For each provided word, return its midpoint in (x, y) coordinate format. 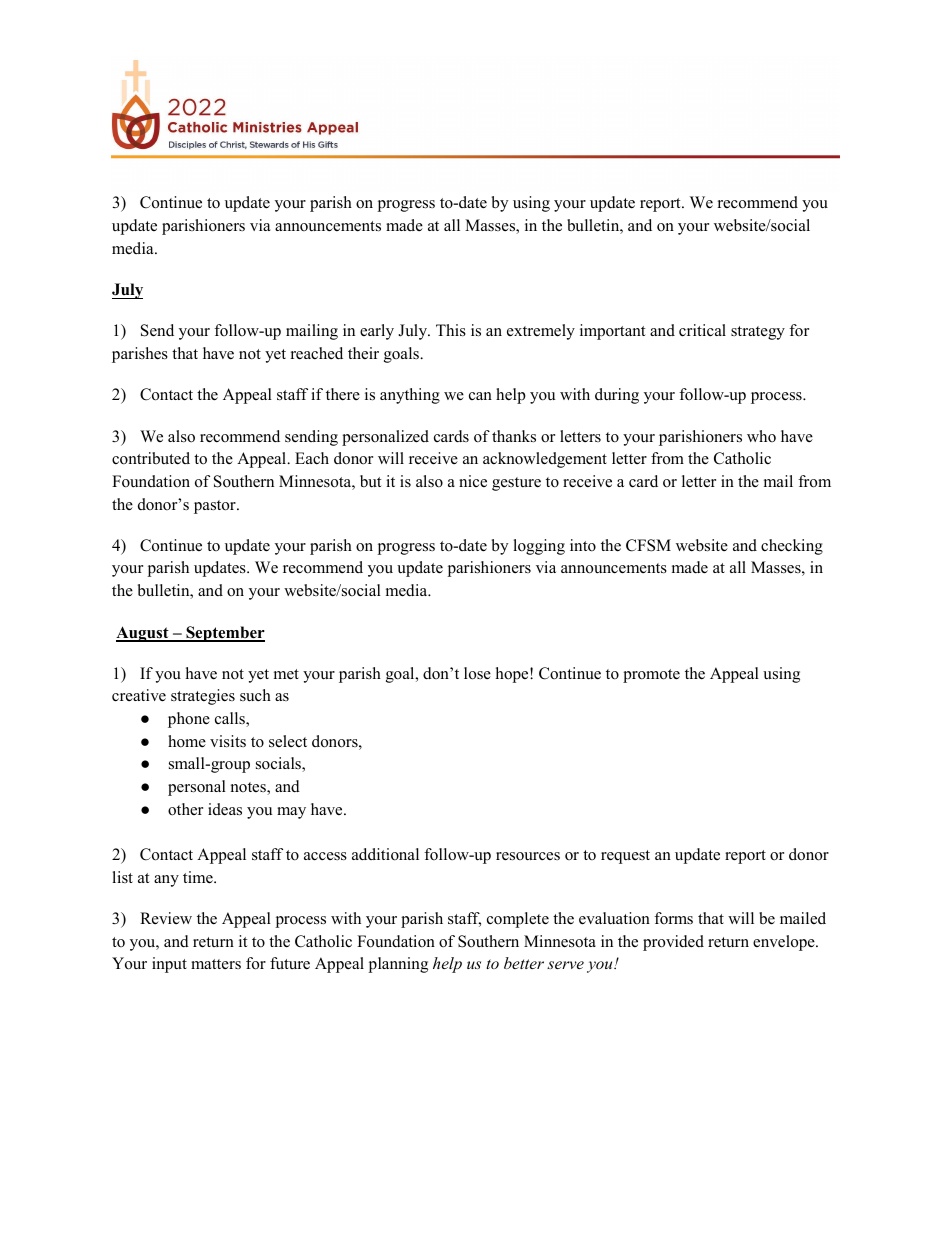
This (451, 330)
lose (477, 673)
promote (651, 676)
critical (702, 330)
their (363, 353)
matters (216, 964)
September (224, 634)
